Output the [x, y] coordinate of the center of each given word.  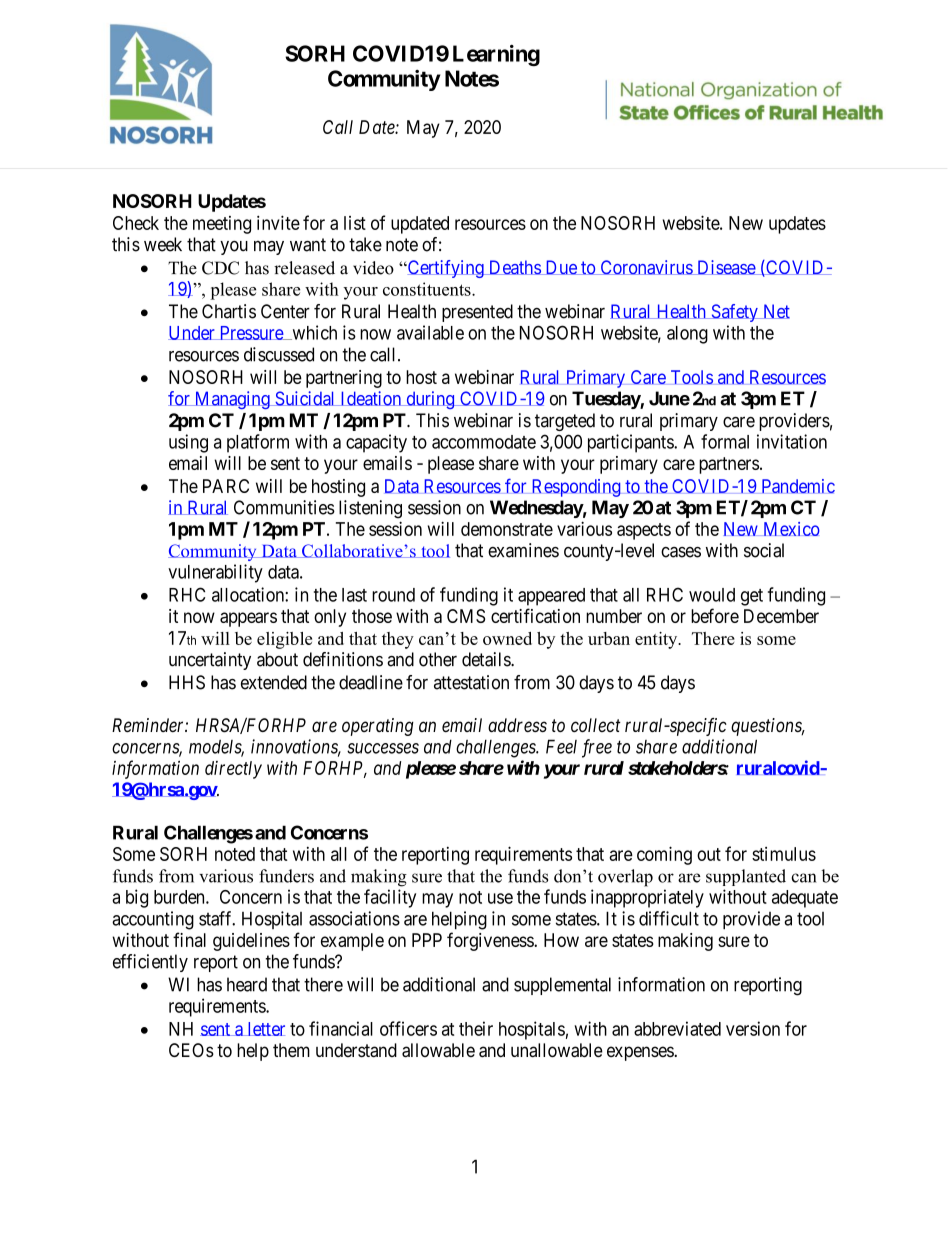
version [753, 1028]
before [715, 615]
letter [265, 1029]
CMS [466, 616]
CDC [220, 268]
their [476, 1028]
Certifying [445, 269]
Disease [726, 267]
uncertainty [210, 661]
